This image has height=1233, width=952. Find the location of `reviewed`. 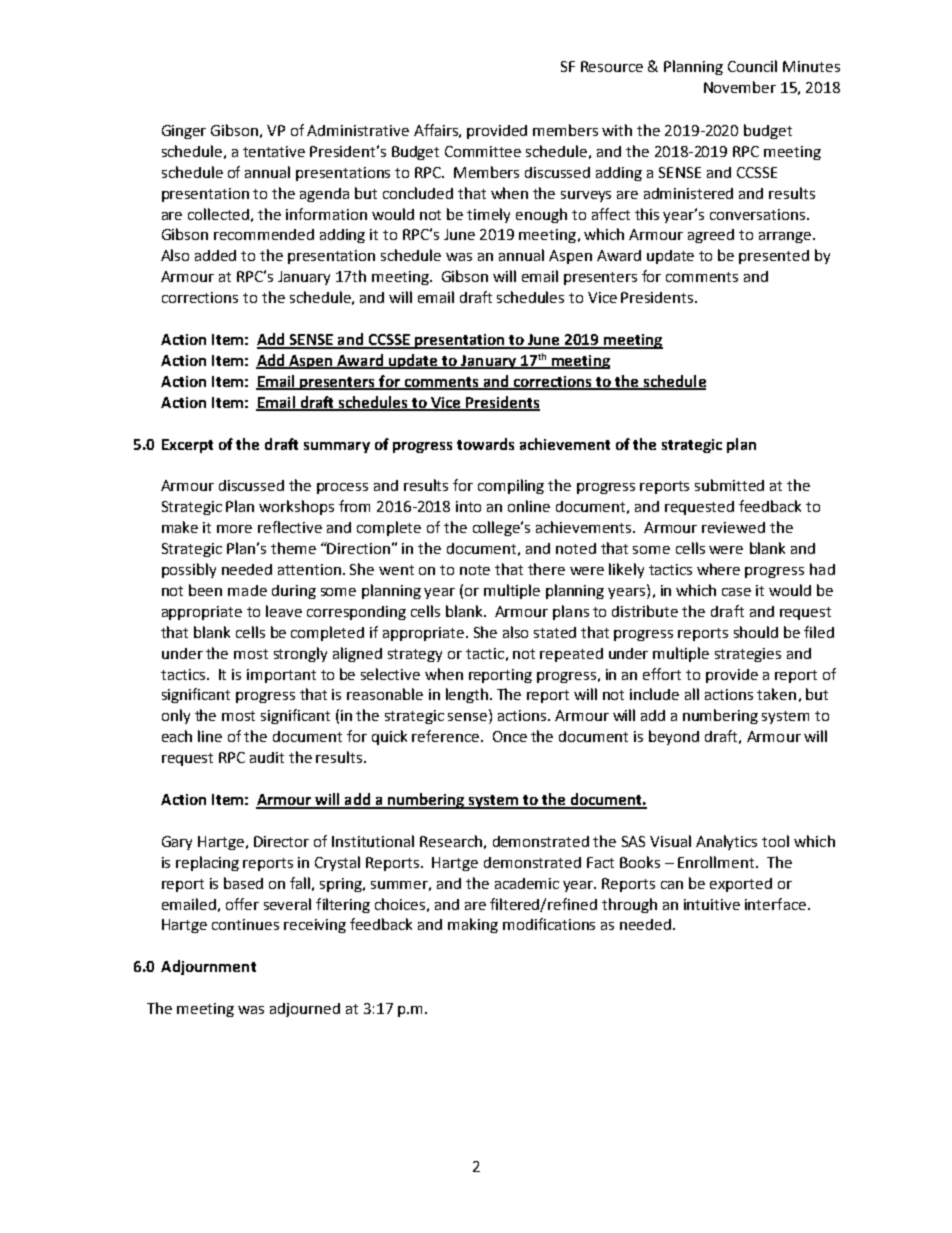

reviewed is located at coordinates (733, 527).
